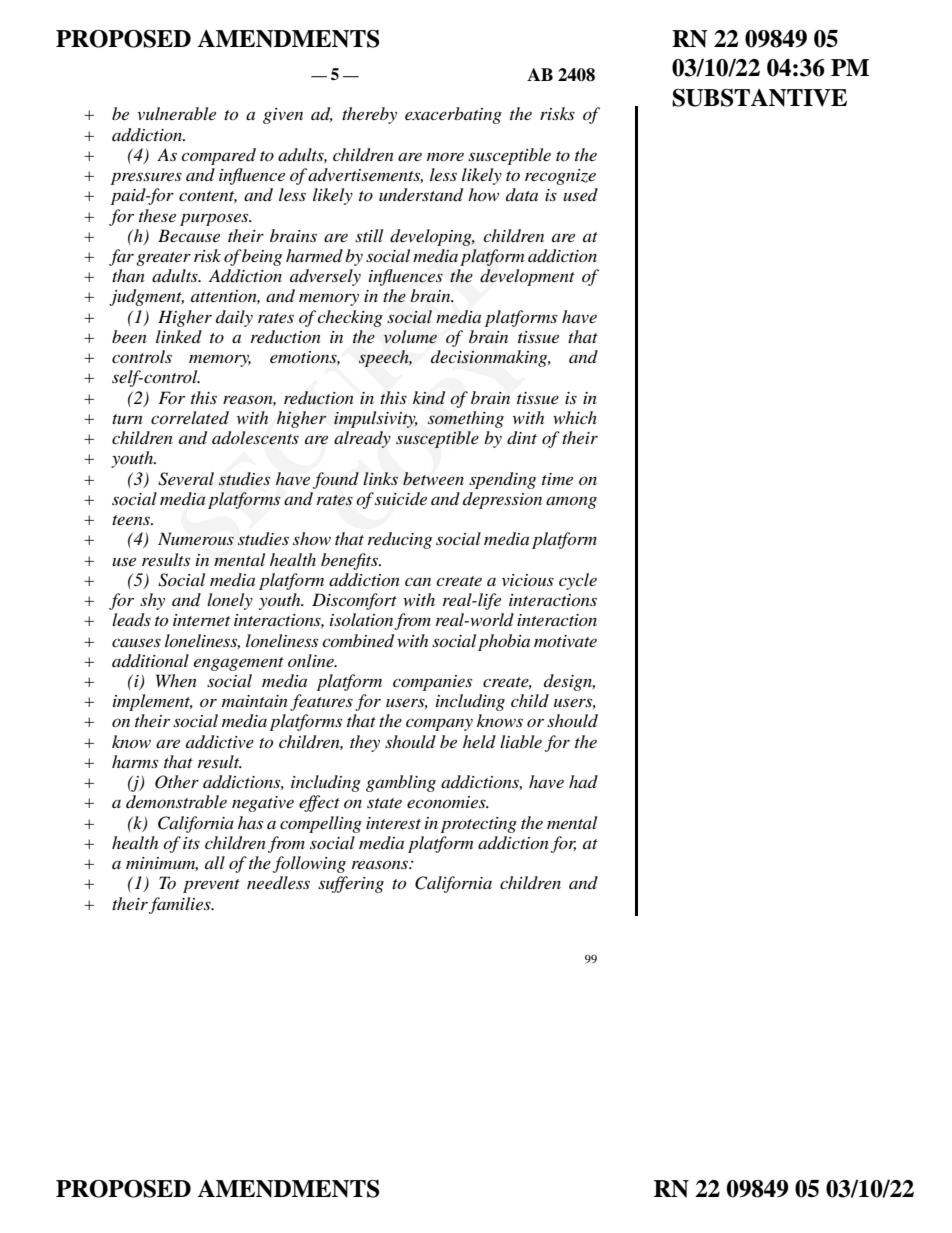  Describe the element at coordinates (201, 620) in the screenshot. I see `internet` at that location.
